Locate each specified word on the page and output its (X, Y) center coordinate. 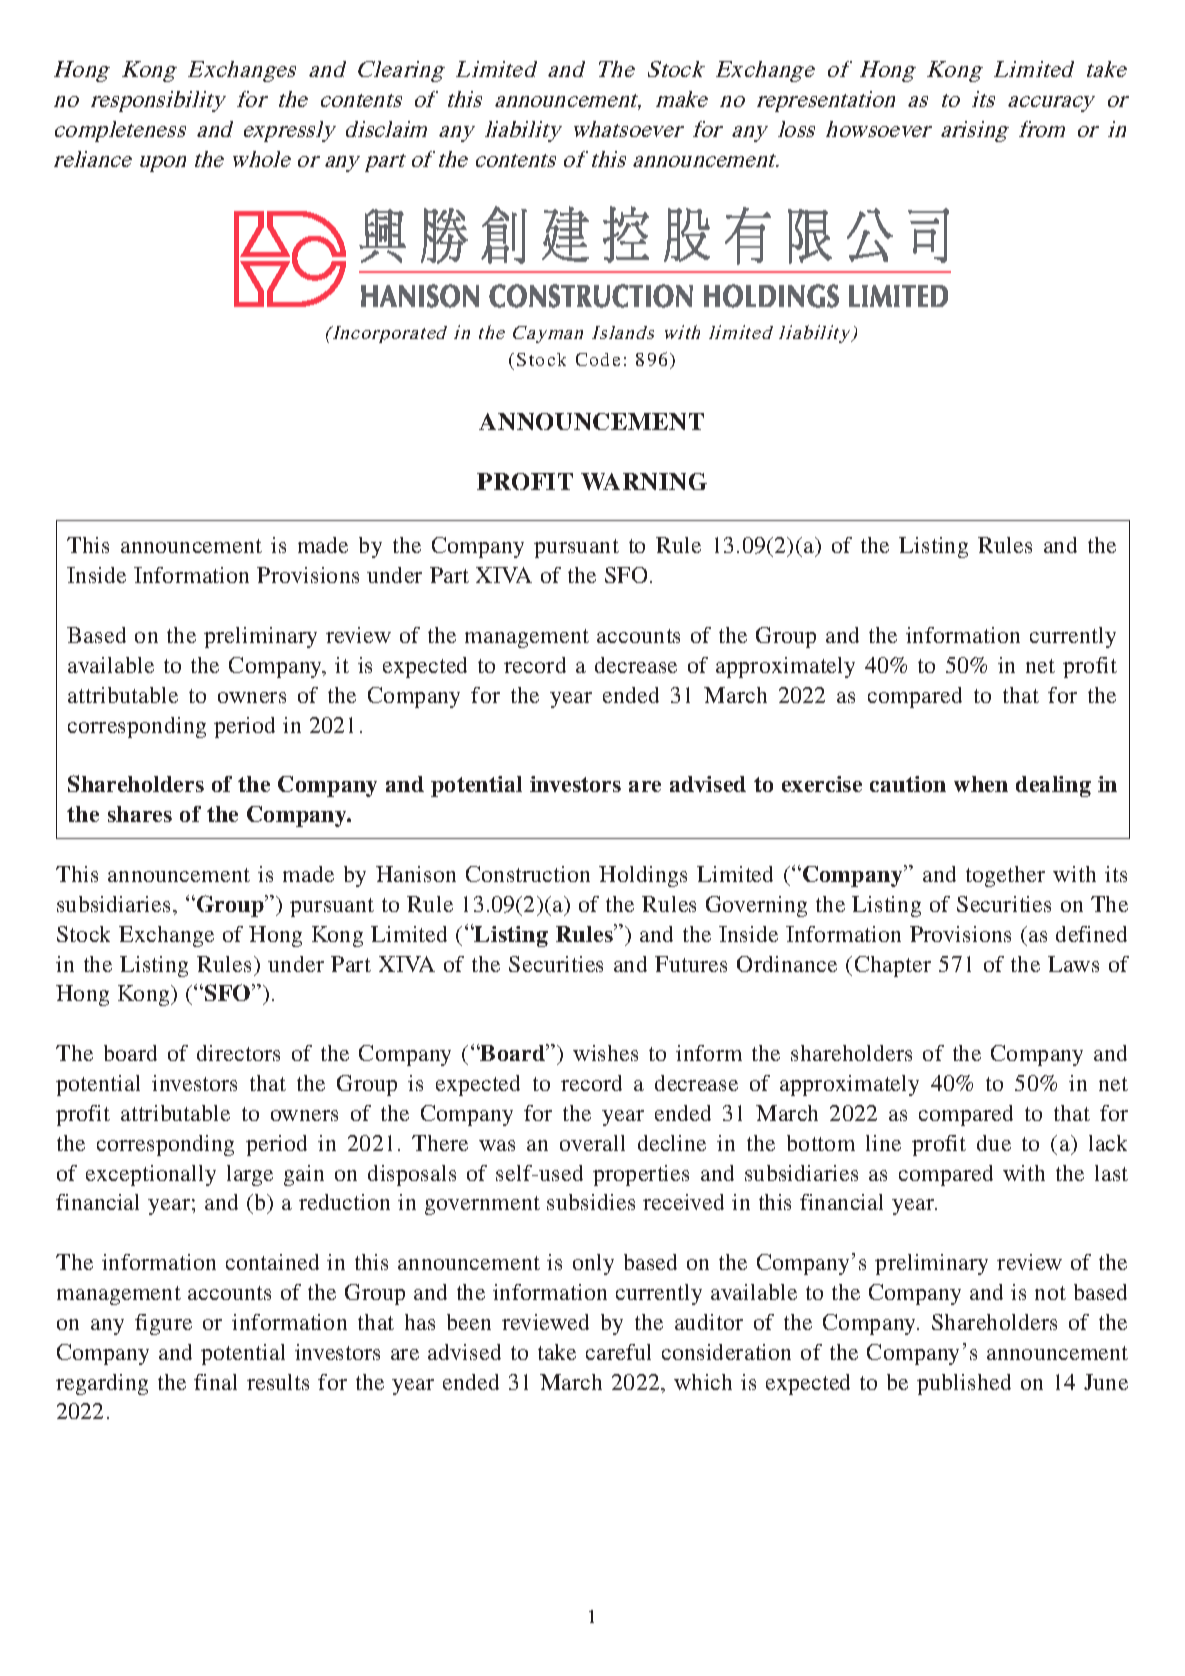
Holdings (643, 876)
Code (598, 359)
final (215, 1382)
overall (592, 1143)
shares (140, 814)
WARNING (644, 481)
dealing (1053, 786)
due (994, 1143)
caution (908, 784)
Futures (691, 964)
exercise (822, 784)
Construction (528, 874)
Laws (1073, 964)
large (250, 1175)
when (981, 784)
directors (238, 1053)
